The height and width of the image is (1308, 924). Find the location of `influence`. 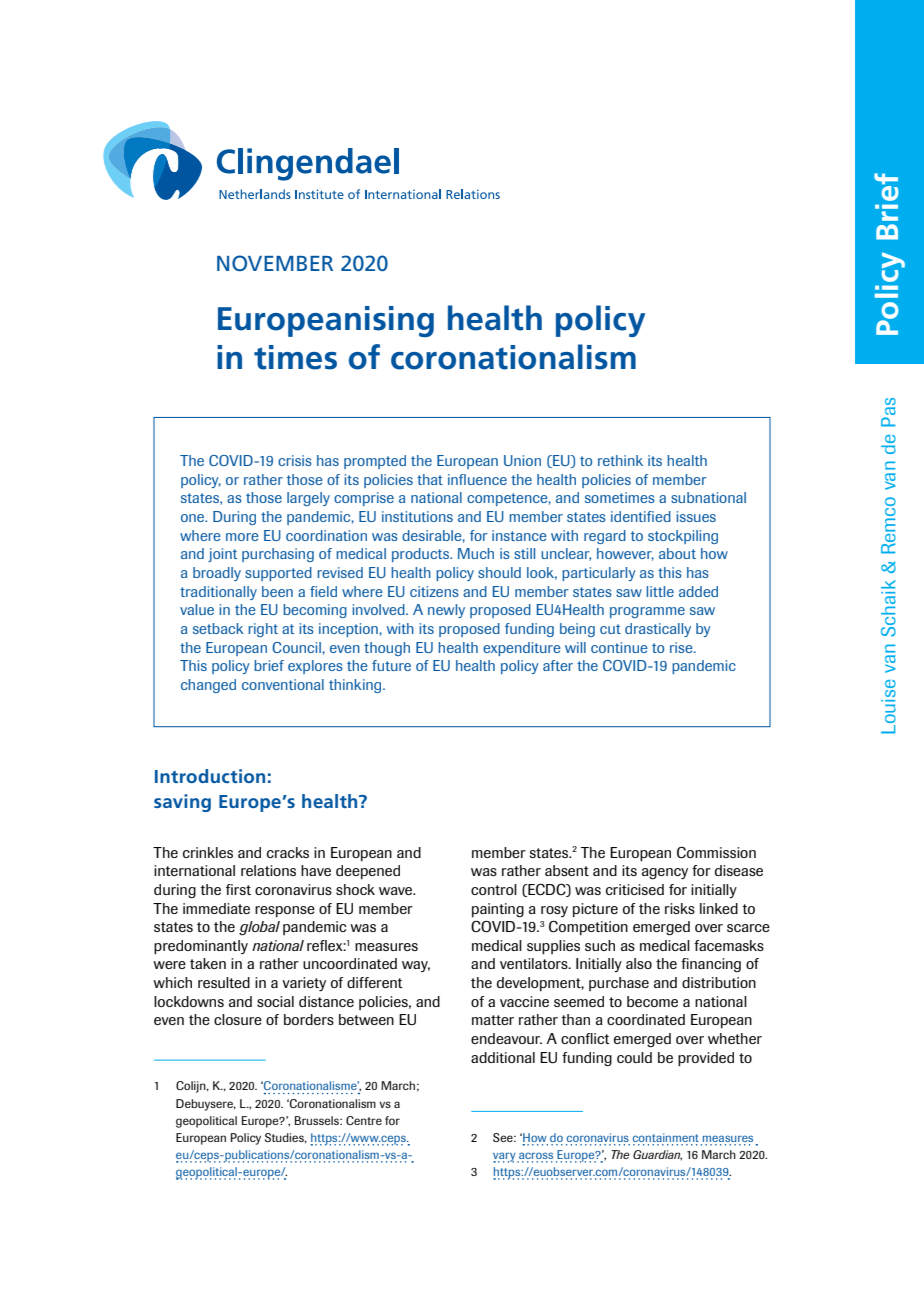

influence is located at coordinates (477, 479).
